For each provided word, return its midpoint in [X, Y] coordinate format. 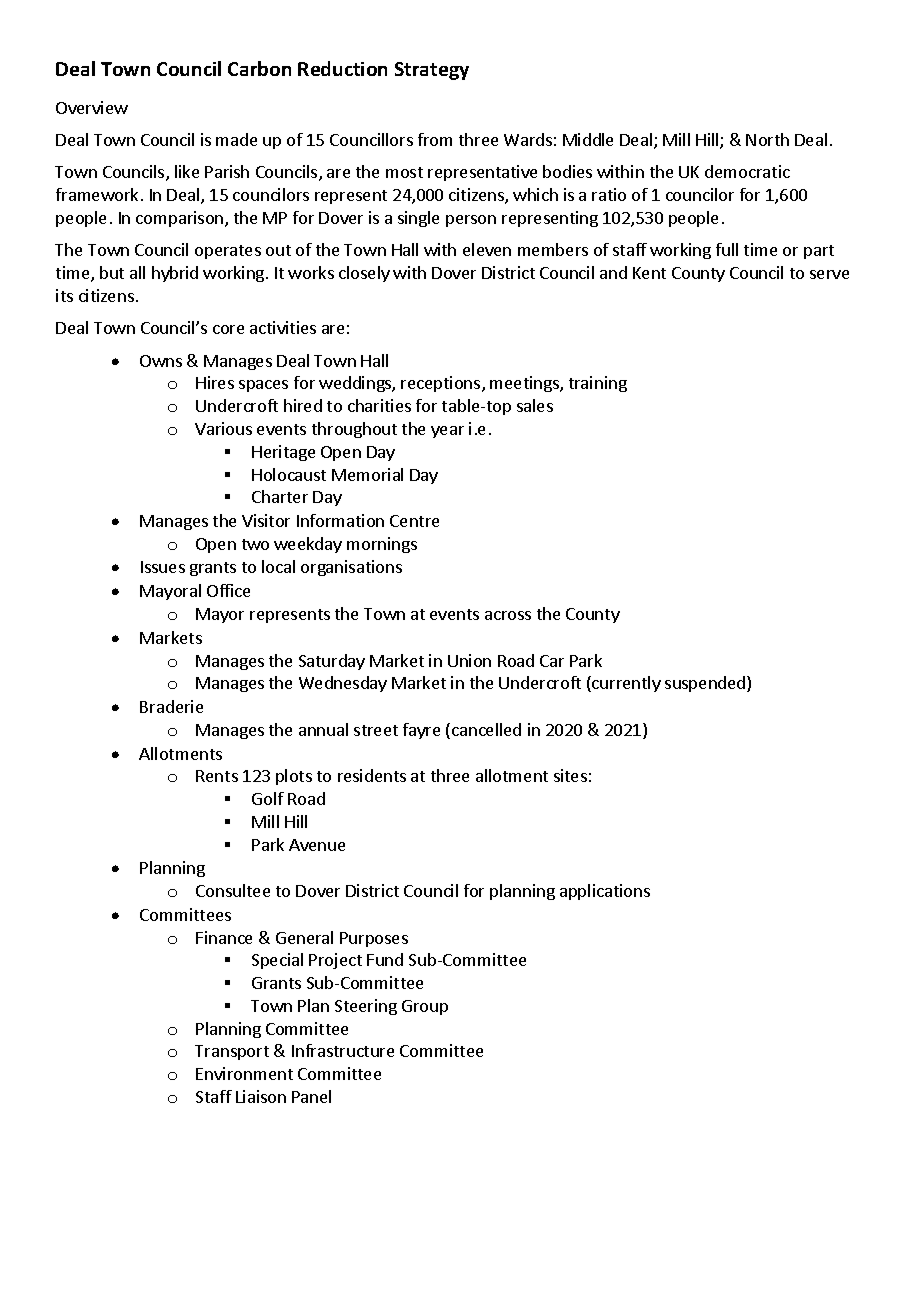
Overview [92, 107]
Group [425, 1007]
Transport [232, 1052]
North [767, 139]
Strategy [432, 71]
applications [605, 892]
